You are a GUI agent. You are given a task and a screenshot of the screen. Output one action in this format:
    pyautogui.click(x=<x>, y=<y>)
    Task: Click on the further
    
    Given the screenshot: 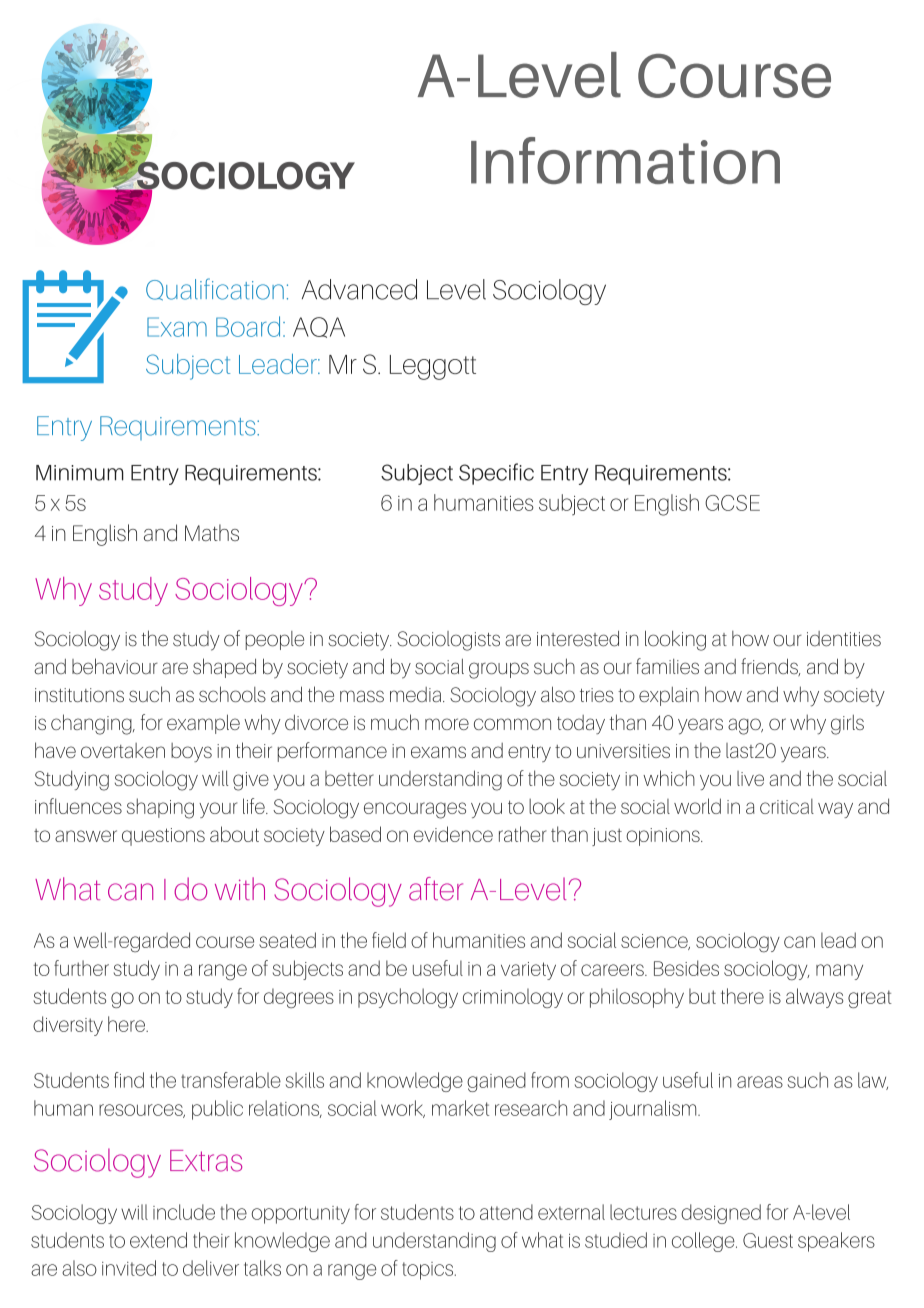 What is the action you would take?
    pyautogui.click(x=81, y=968)
